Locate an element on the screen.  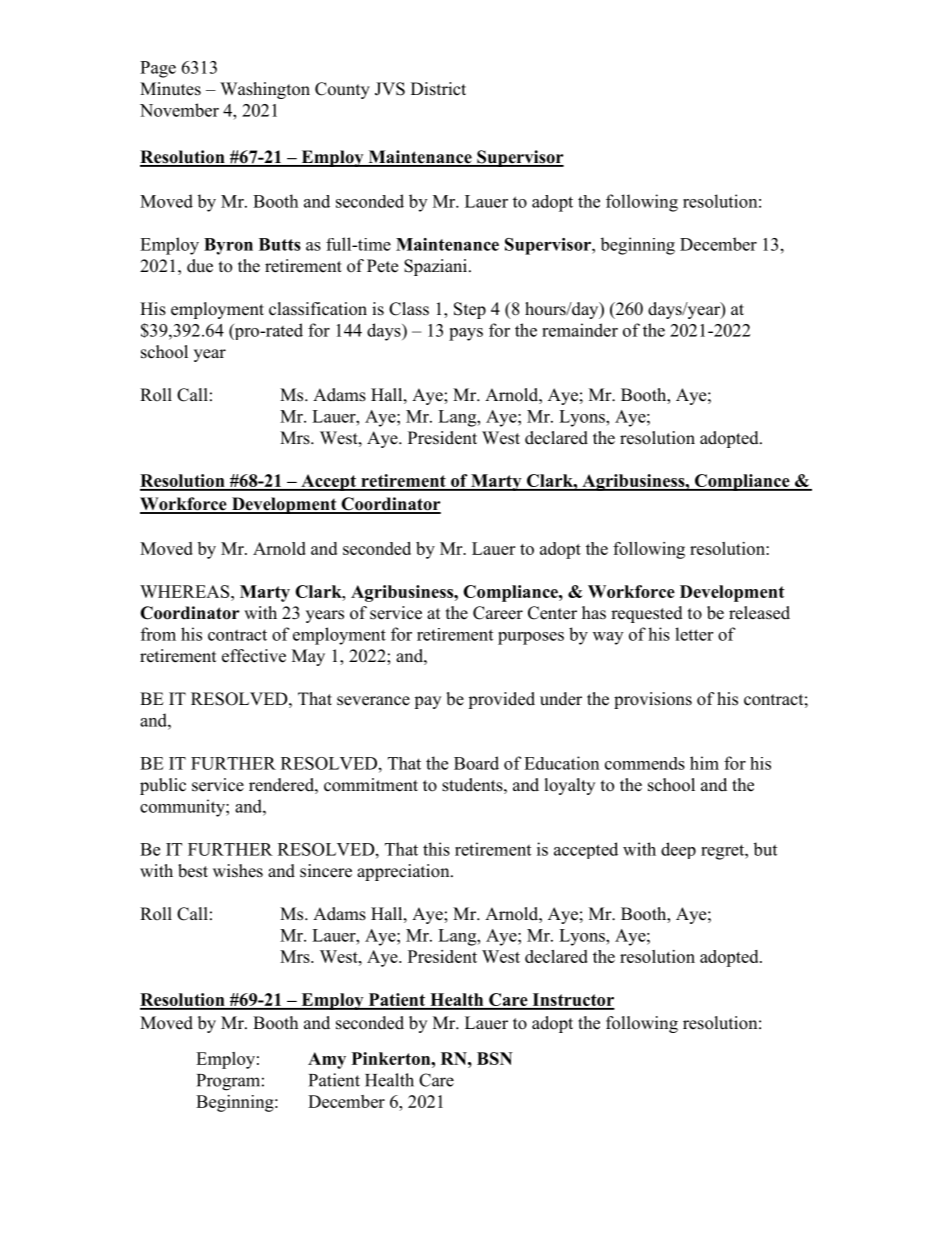
requested is located at coordinates (647, 614).
